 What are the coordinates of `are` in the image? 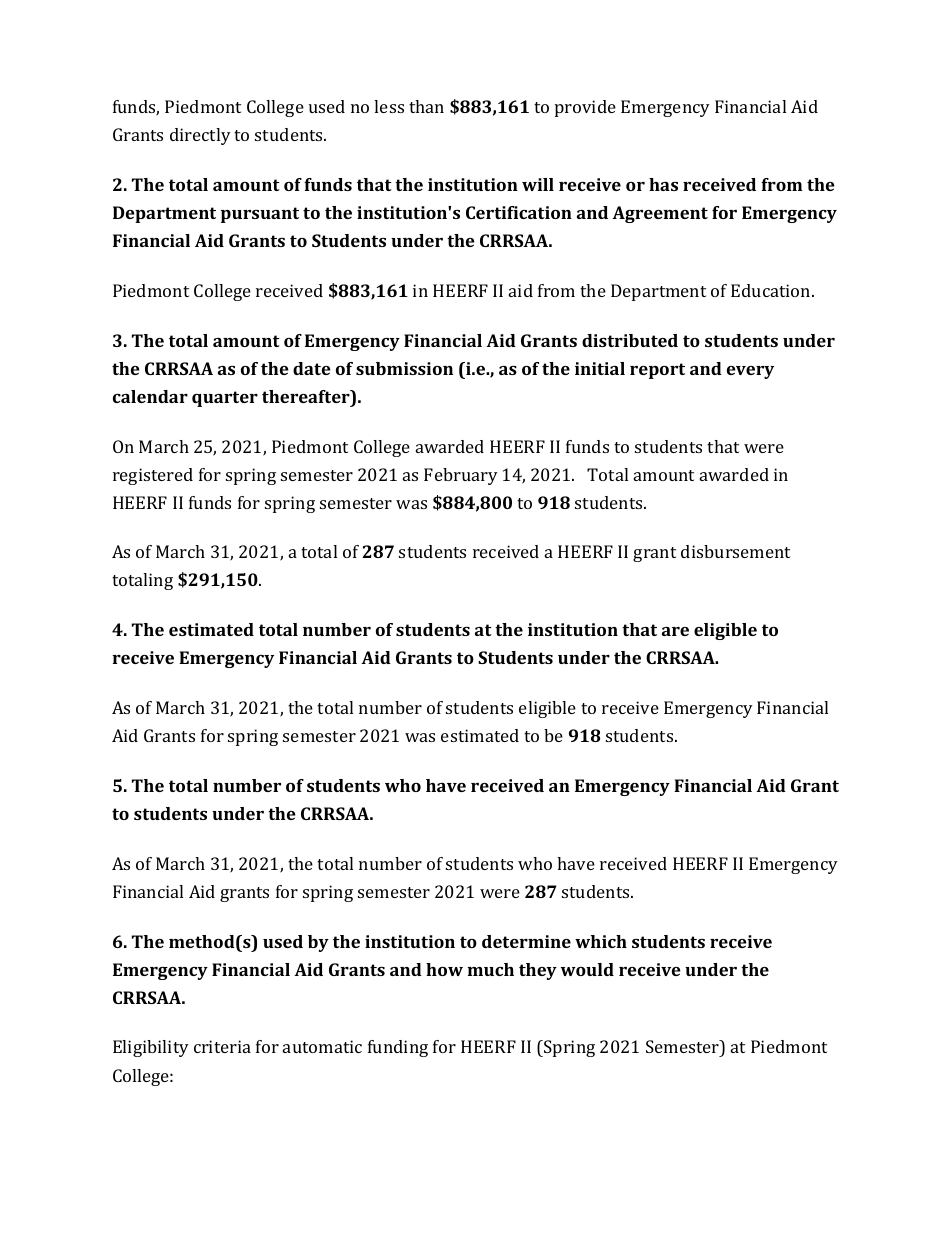 It's located at (675, 631).
